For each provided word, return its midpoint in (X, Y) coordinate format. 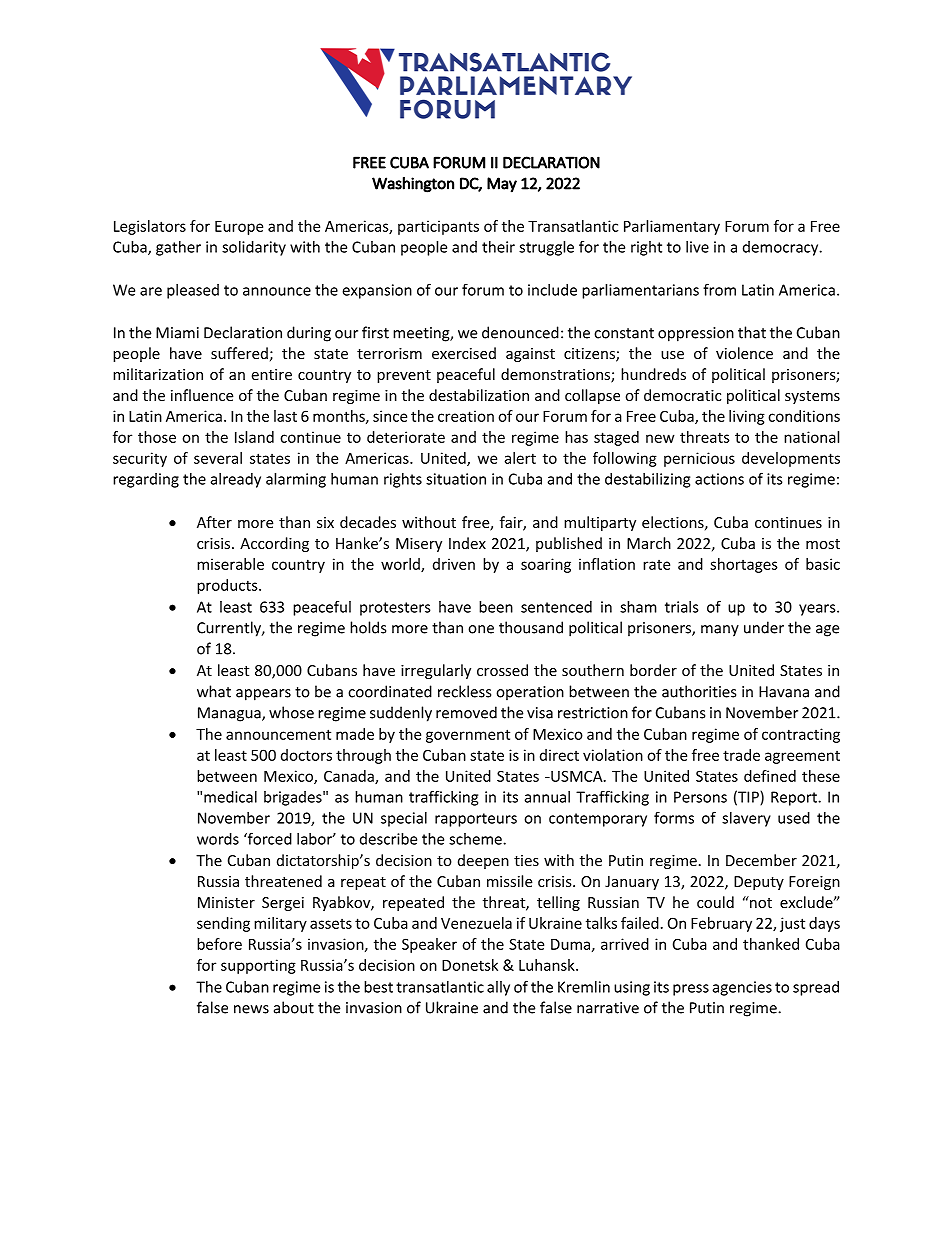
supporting (258, 966)
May (502, 185)
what (214, 691)
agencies (742, 988)
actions (719, 479)
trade (741, 755)
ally (498, 988)
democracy (782, 248)
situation (456, 479)
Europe (239, 228)
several (218, 458)
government (468, 736)
